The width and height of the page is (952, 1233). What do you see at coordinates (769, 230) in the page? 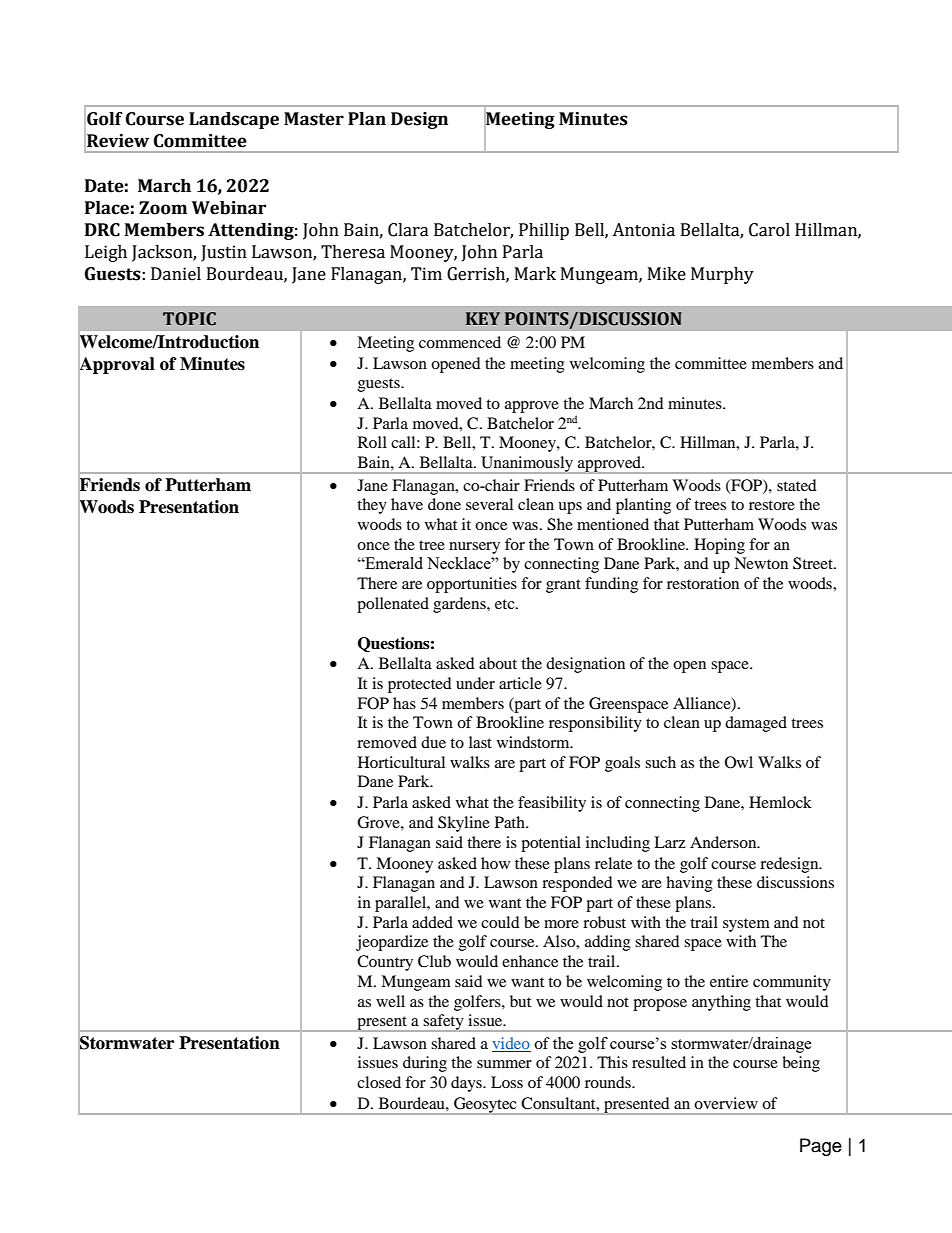
I see `Carol` at bounding box center [769, 230].
